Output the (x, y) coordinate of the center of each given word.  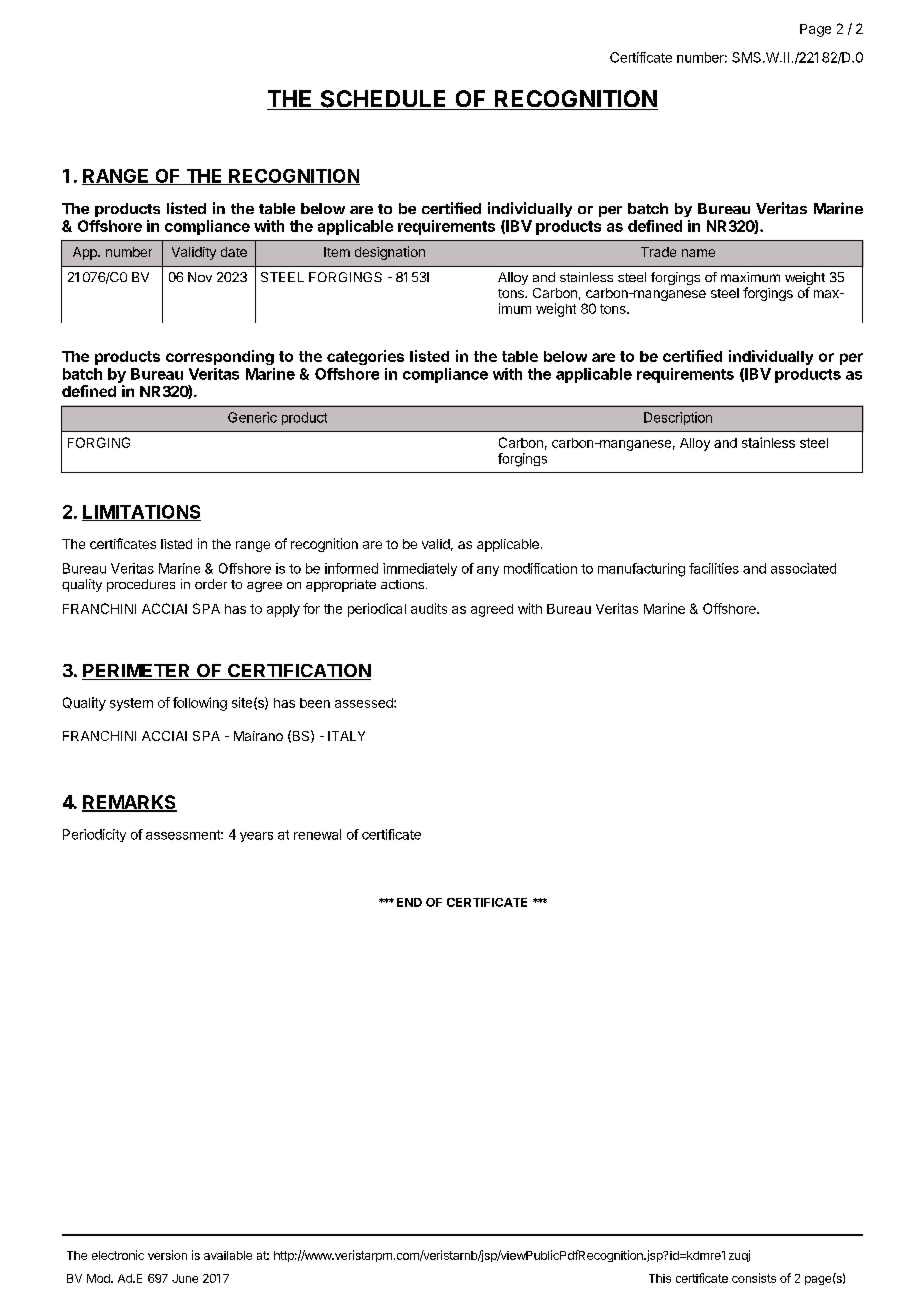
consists (754, 1278)
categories (365, 357)
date (234, 252)
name (698, 253)
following (200, 704)
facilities (714, 568)
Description (678, 418)
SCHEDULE (383, 100)
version (167, 1255)
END (409, 902)
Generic (252, 417)
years (256, 837)
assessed (365, 703)
